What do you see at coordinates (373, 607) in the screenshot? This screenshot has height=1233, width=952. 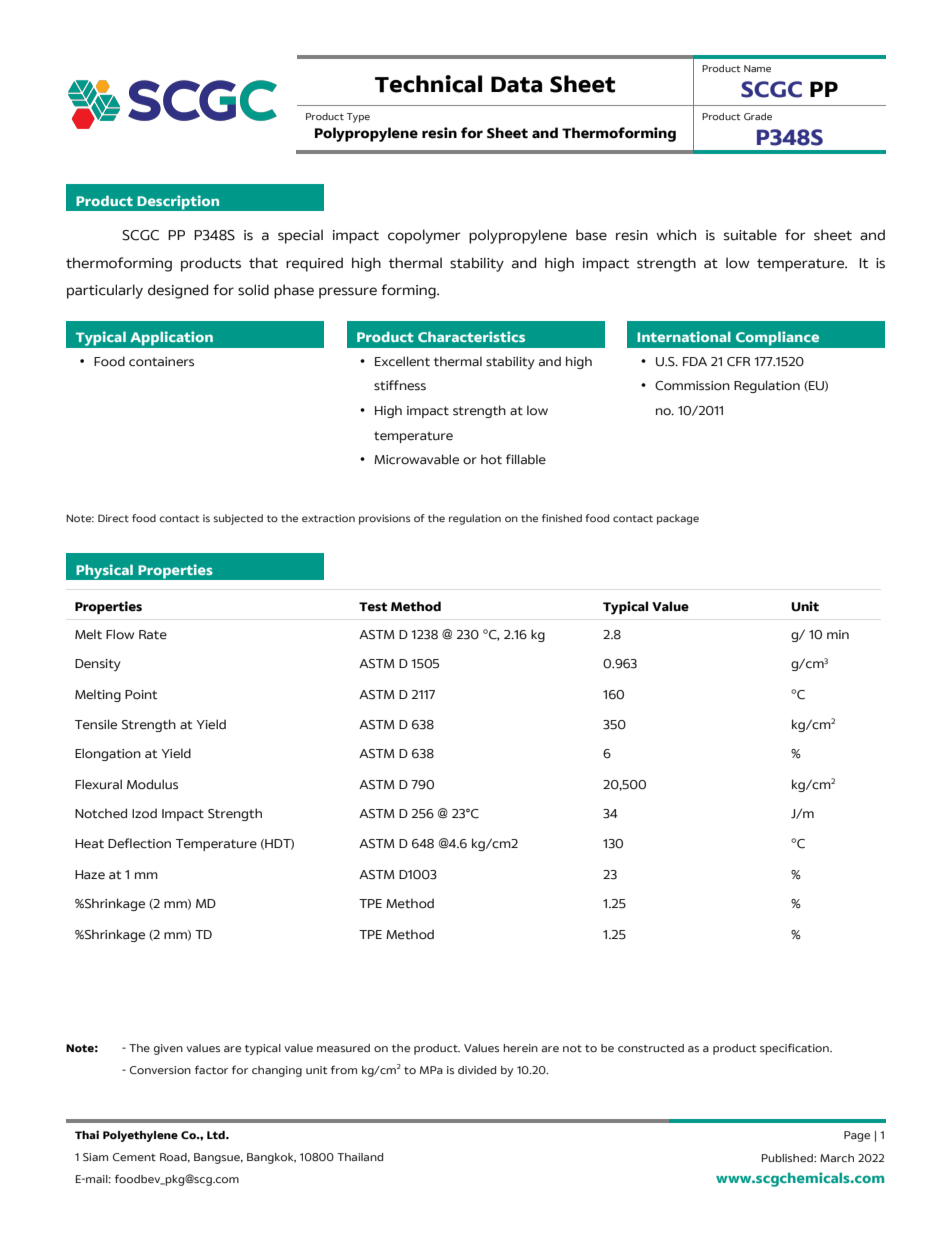 I see `Test` at bounding box center [373, 607].
